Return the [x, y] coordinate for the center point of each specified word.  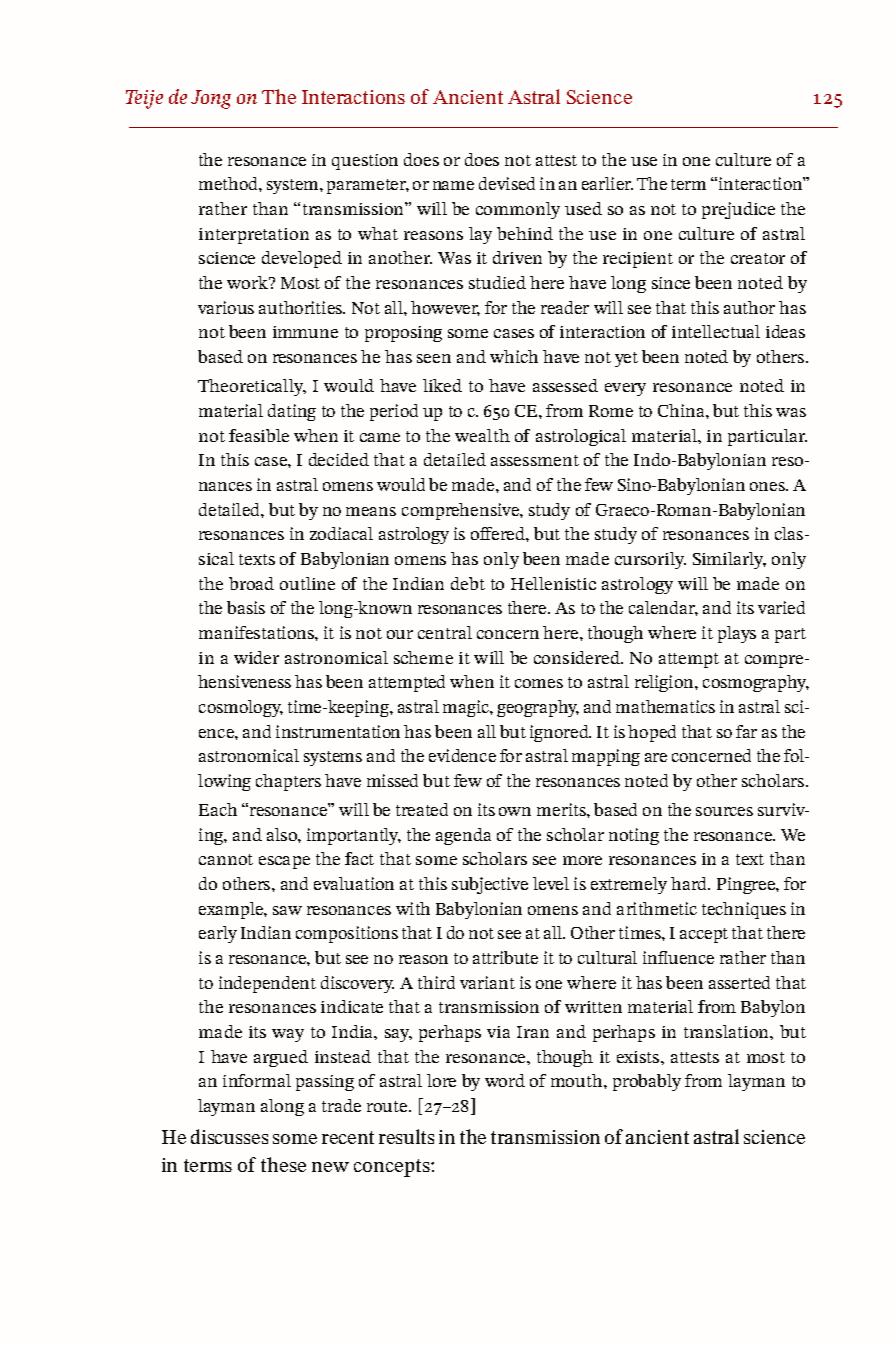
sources [724, 811]
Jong [211, 99]
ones [768, 486]
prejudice [738, 210]
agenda [463, 836]
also [283, 834]
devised [507, 183]
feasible [259, 435]
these [283, 1164]
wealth [482, 435]
